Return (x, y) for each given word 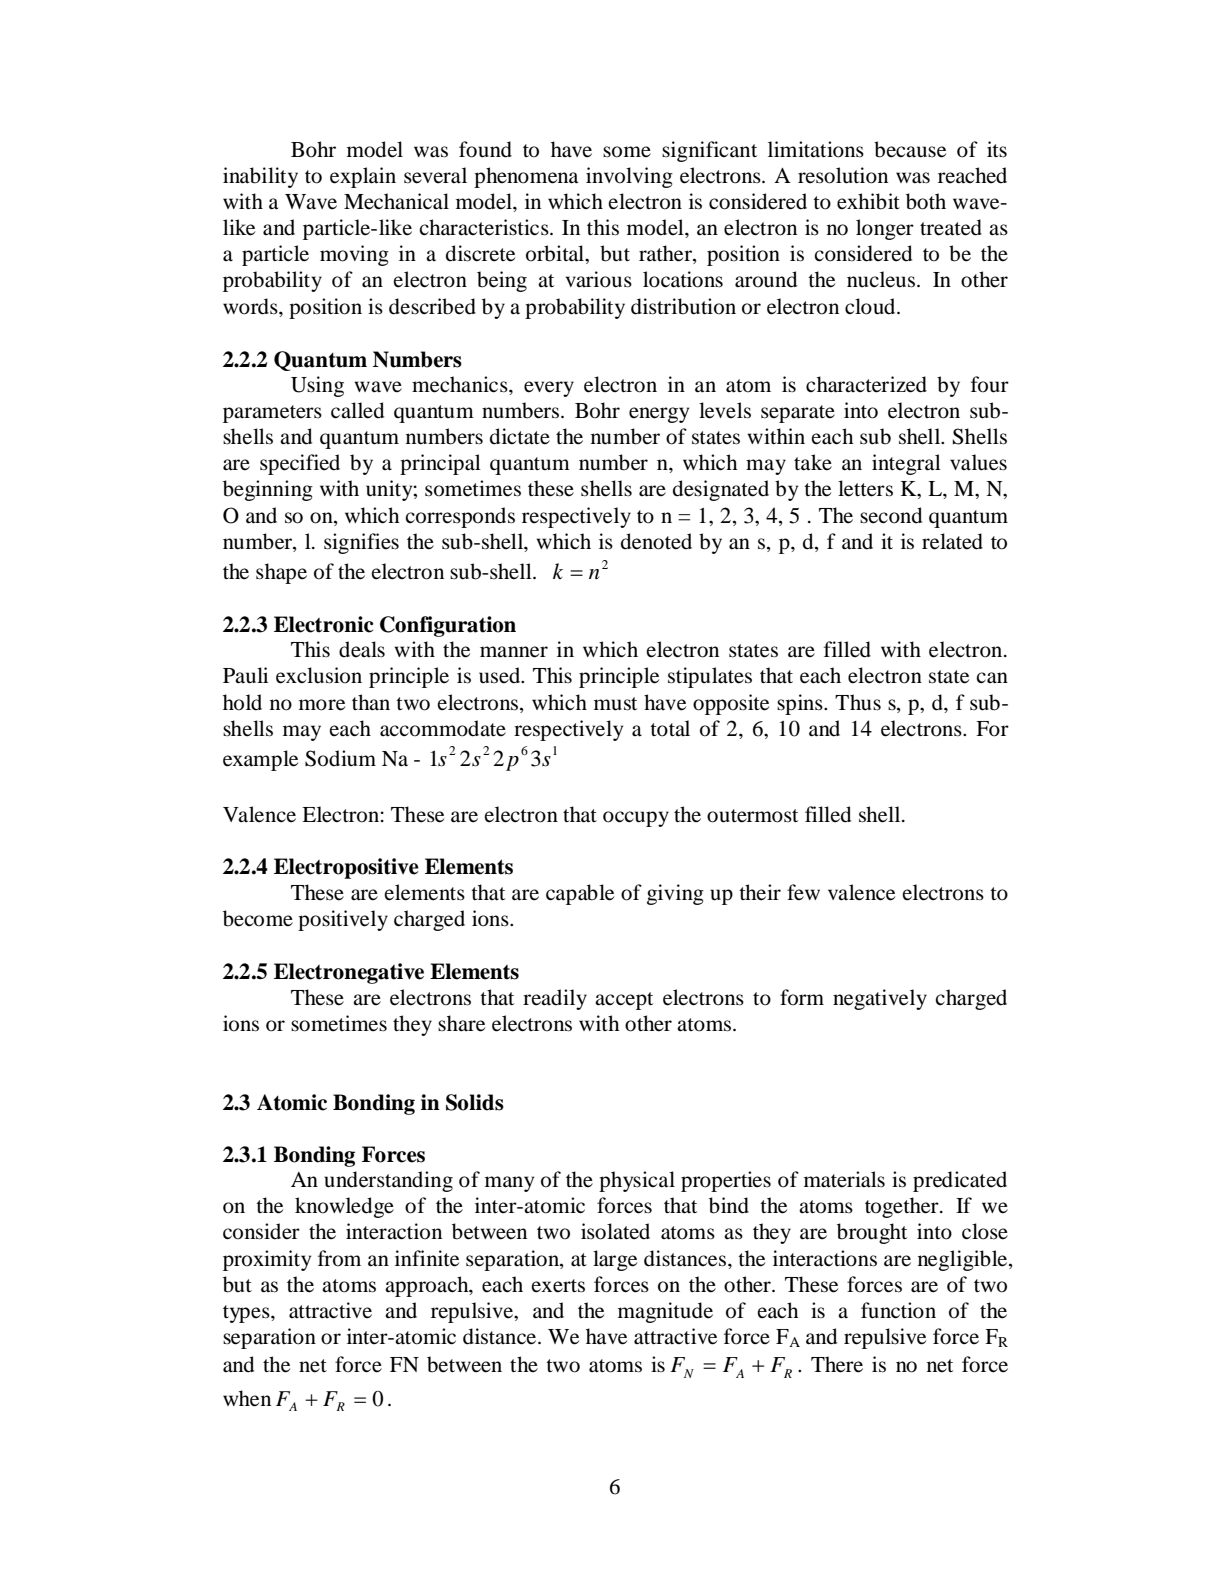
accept (624, 1001)
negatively (880, 999)
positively (343, 920)
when (247, 1398)
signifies (361, 543)
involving (629, 177)
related (952, 541)
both (926, 201)
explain (363, 177)
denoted (656, 541)
